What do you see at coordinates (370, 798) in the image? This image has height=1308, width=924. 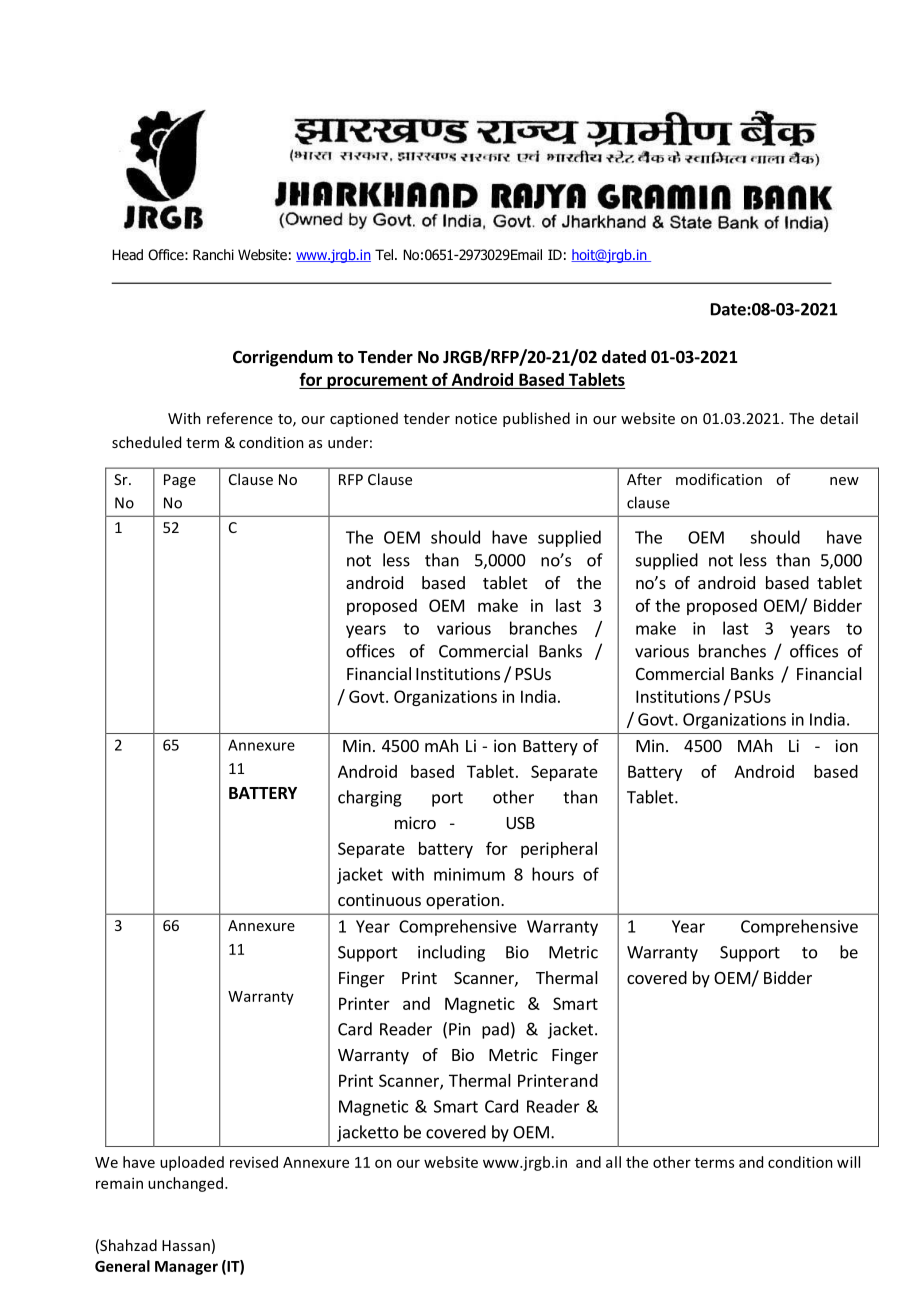 I see `charging` at bounding box center [370, 798].
